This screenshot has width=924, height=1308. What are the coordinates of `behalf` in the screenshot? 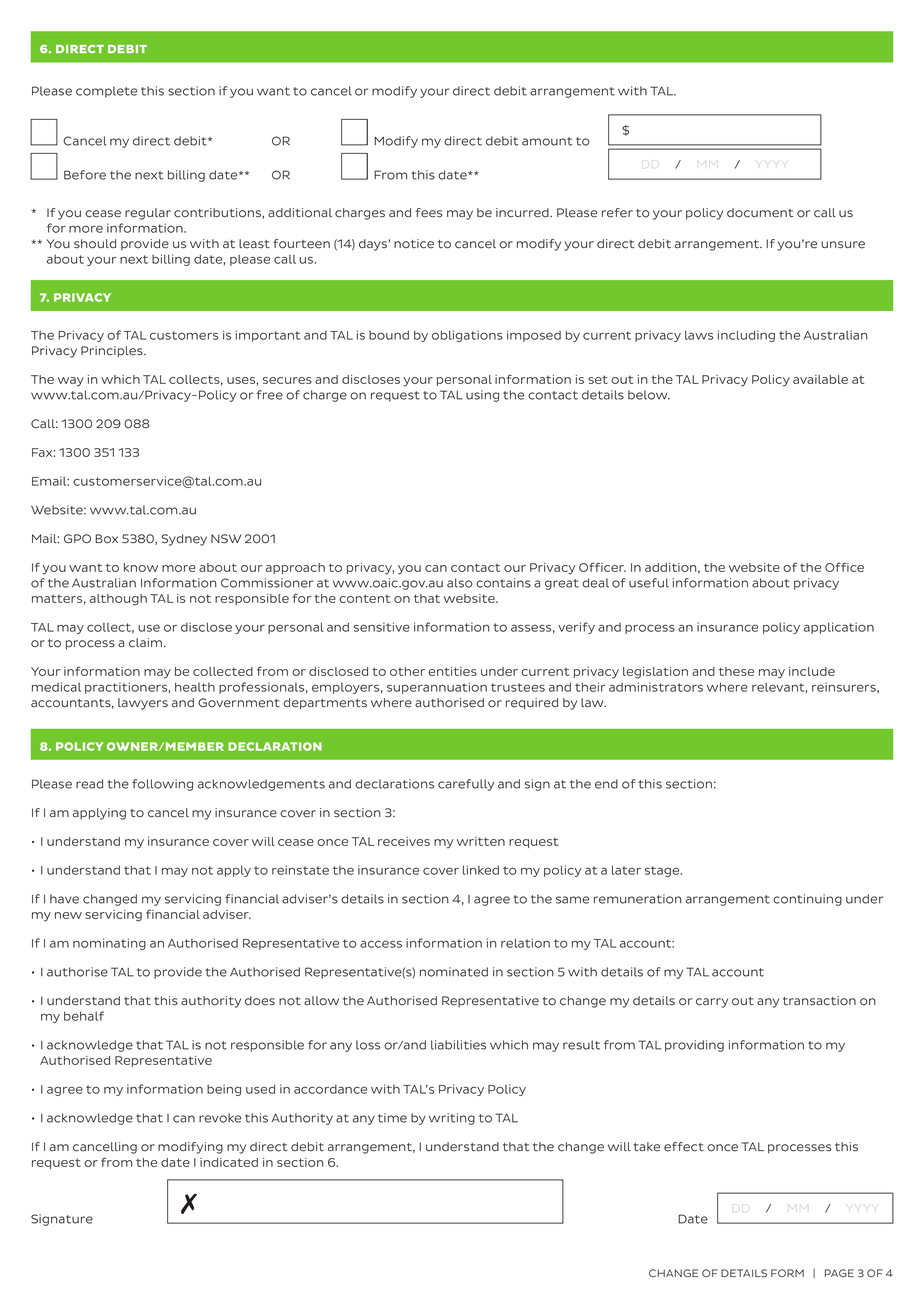 It's located at (84, 1016).
